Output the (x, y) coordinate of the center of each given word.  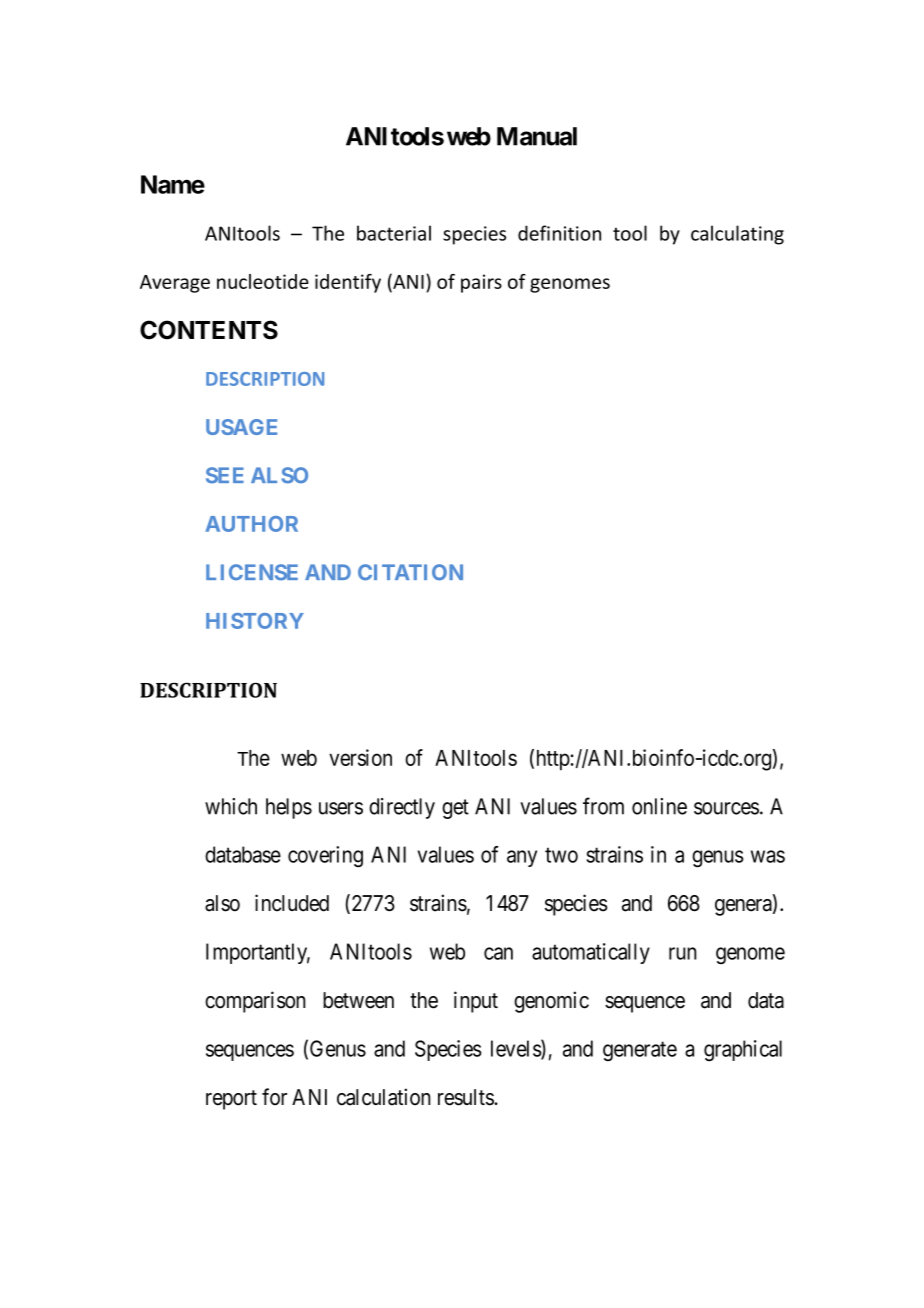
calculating (737, 235)
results (466, 1097)
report (231, 1100)
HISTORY (255, 621)
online (659, 806)
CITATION (410, 572)
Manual (537, 136)
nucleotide (263, 281)
